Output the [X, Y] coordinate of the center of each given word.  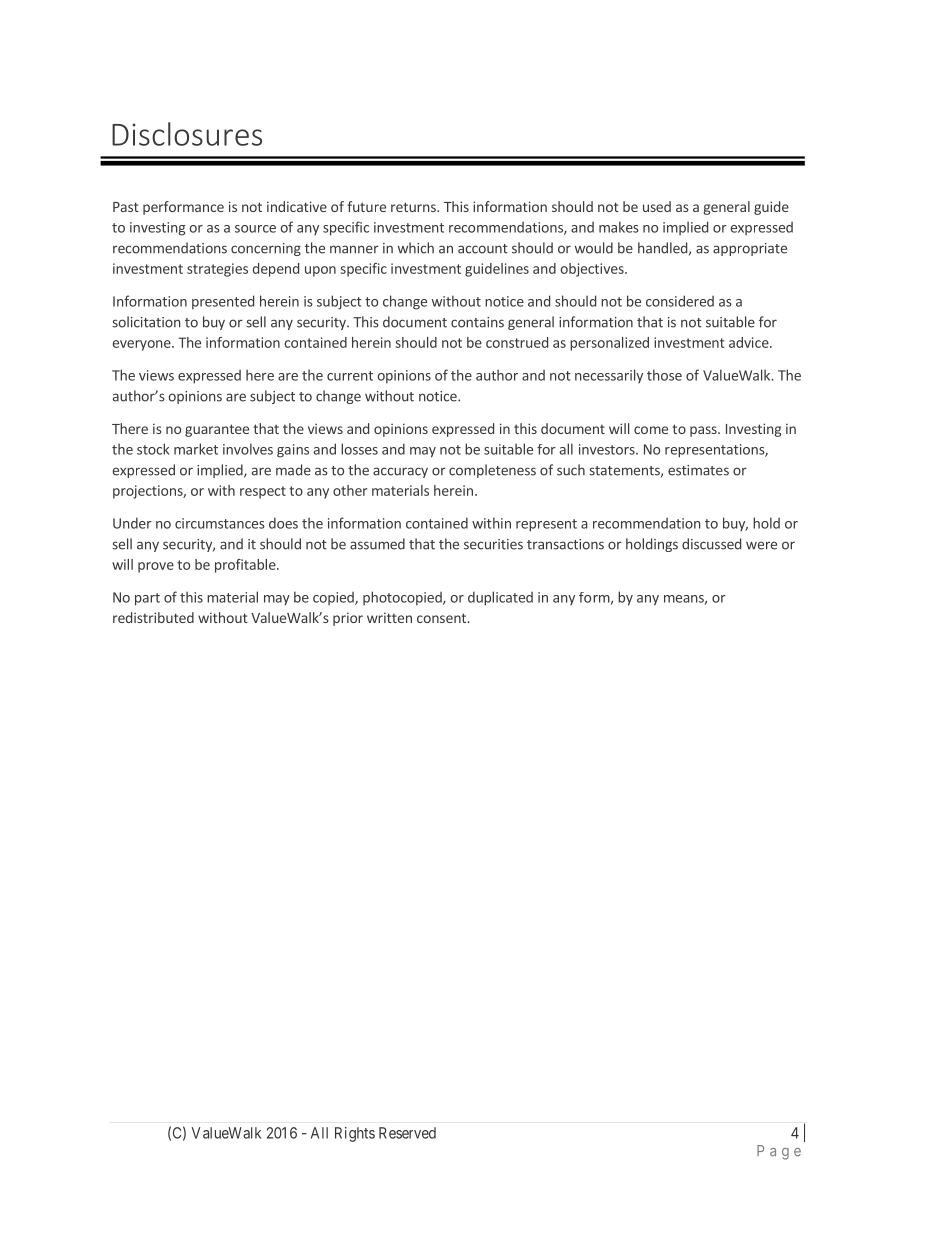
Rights [355, 1134]
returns [414, 207]
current [350, 376]
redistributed [153, 617]
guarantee [217, 430]
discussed [711, 544]
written [389, 617]
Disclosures [187, 134]
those [664, 375]
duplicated [500, 598]
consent [443, 618]
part [147, 599]
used [657, 206]
